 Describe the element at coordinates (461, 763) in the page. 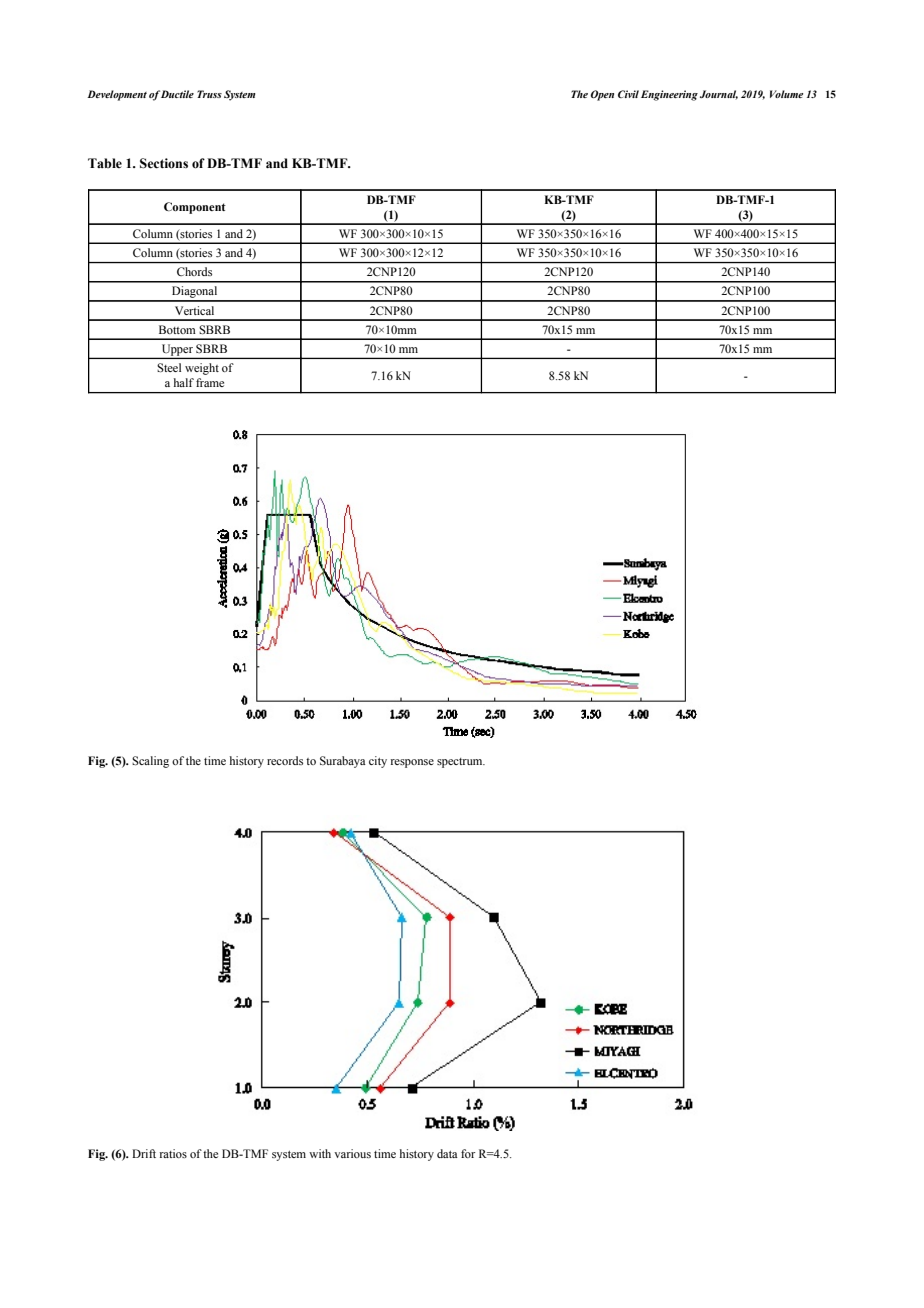

I see `spectrum` at that location.
